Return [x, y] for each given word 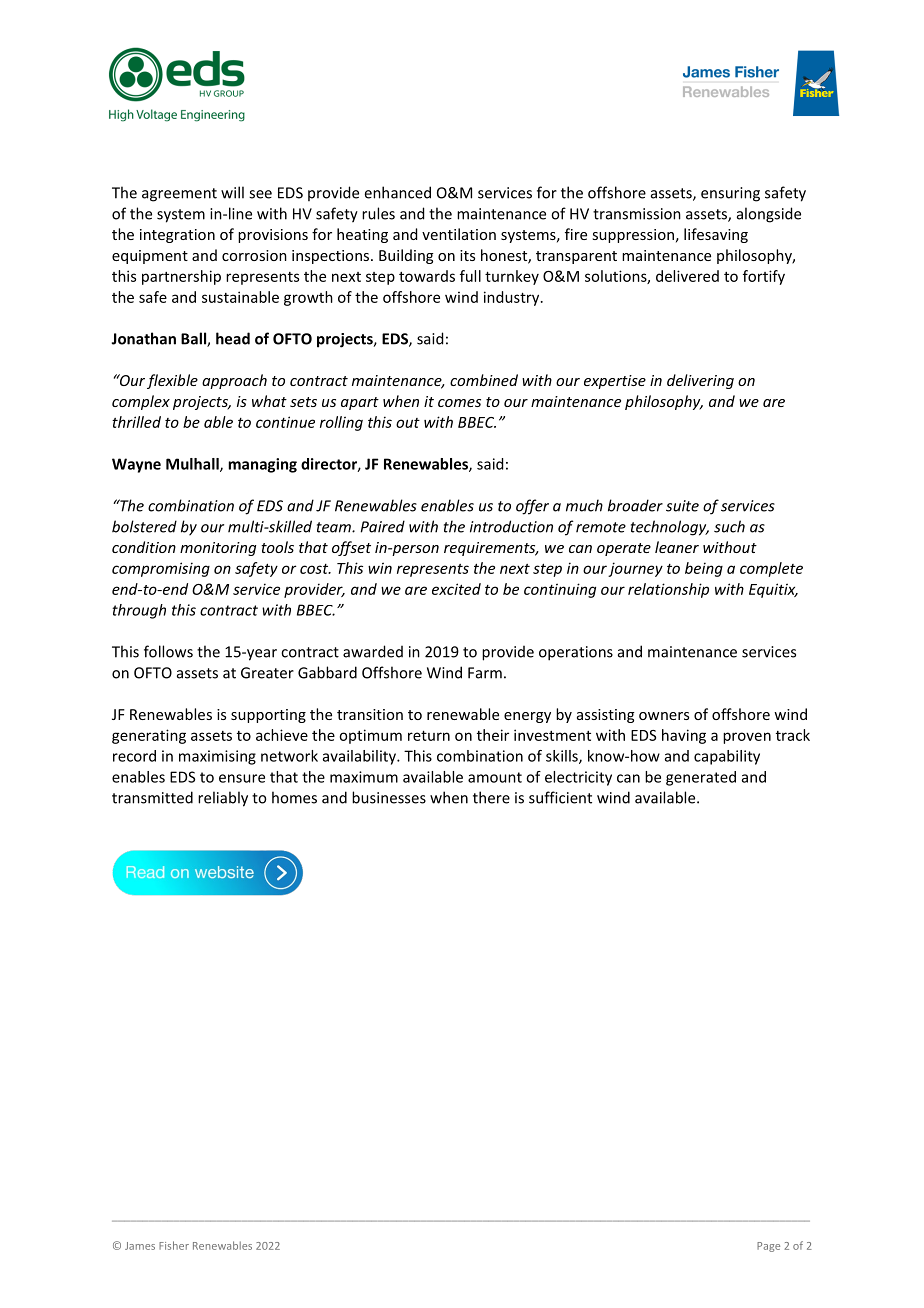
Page [768, 1247]
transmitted [152, 797]
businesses [389, 797]
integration [177, 236]
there [491, 797]
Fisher [174, 1245]
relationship [668, 590]
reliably [223, 799]
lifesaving [716, 235]
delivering [700, 381]
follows [168, 651]
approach [234, 381]
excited [456, 589]
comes [459, 403]
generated [701, 778]
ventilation [459, 234]
